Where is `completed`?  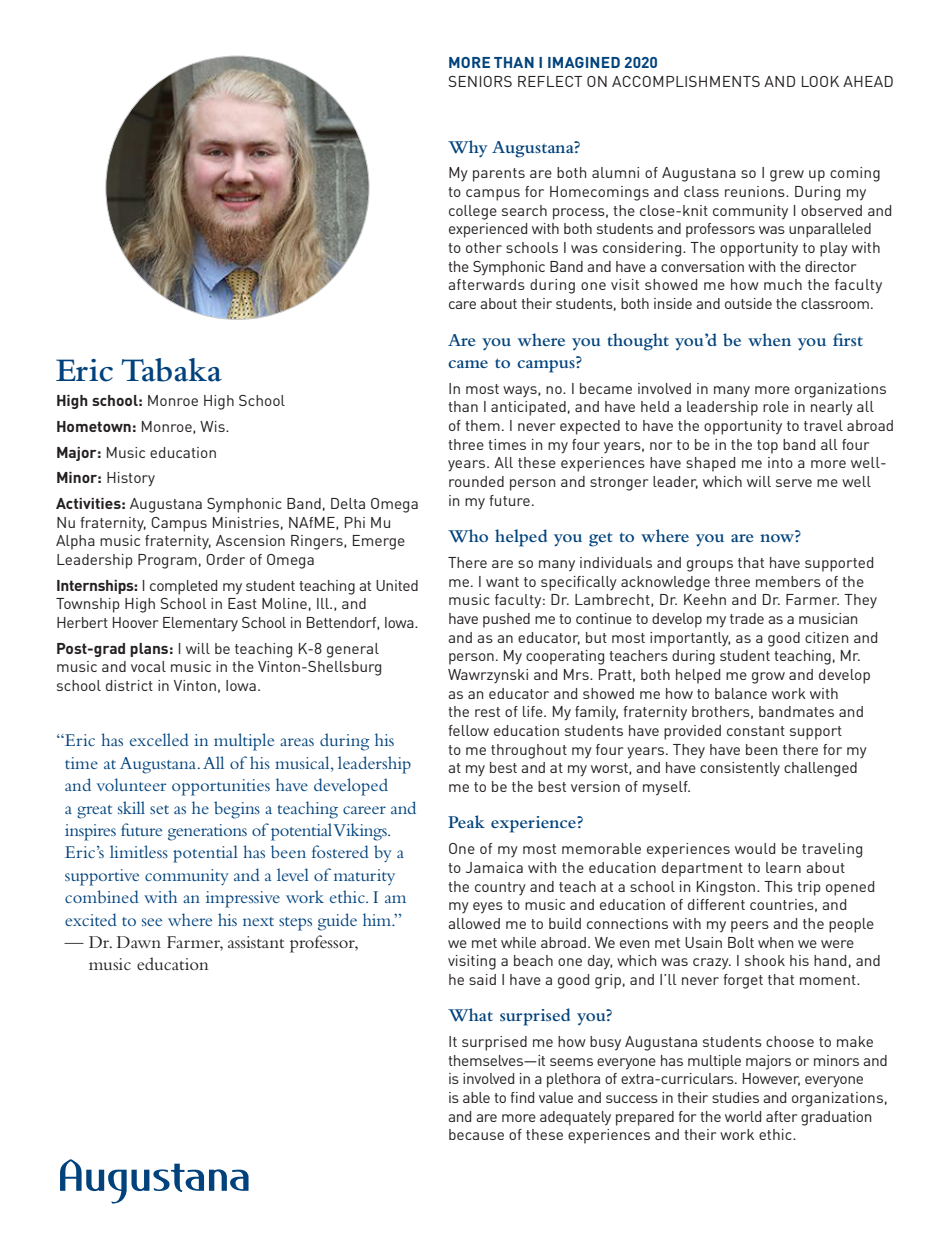
completed is located at coordinates (183, 587).
